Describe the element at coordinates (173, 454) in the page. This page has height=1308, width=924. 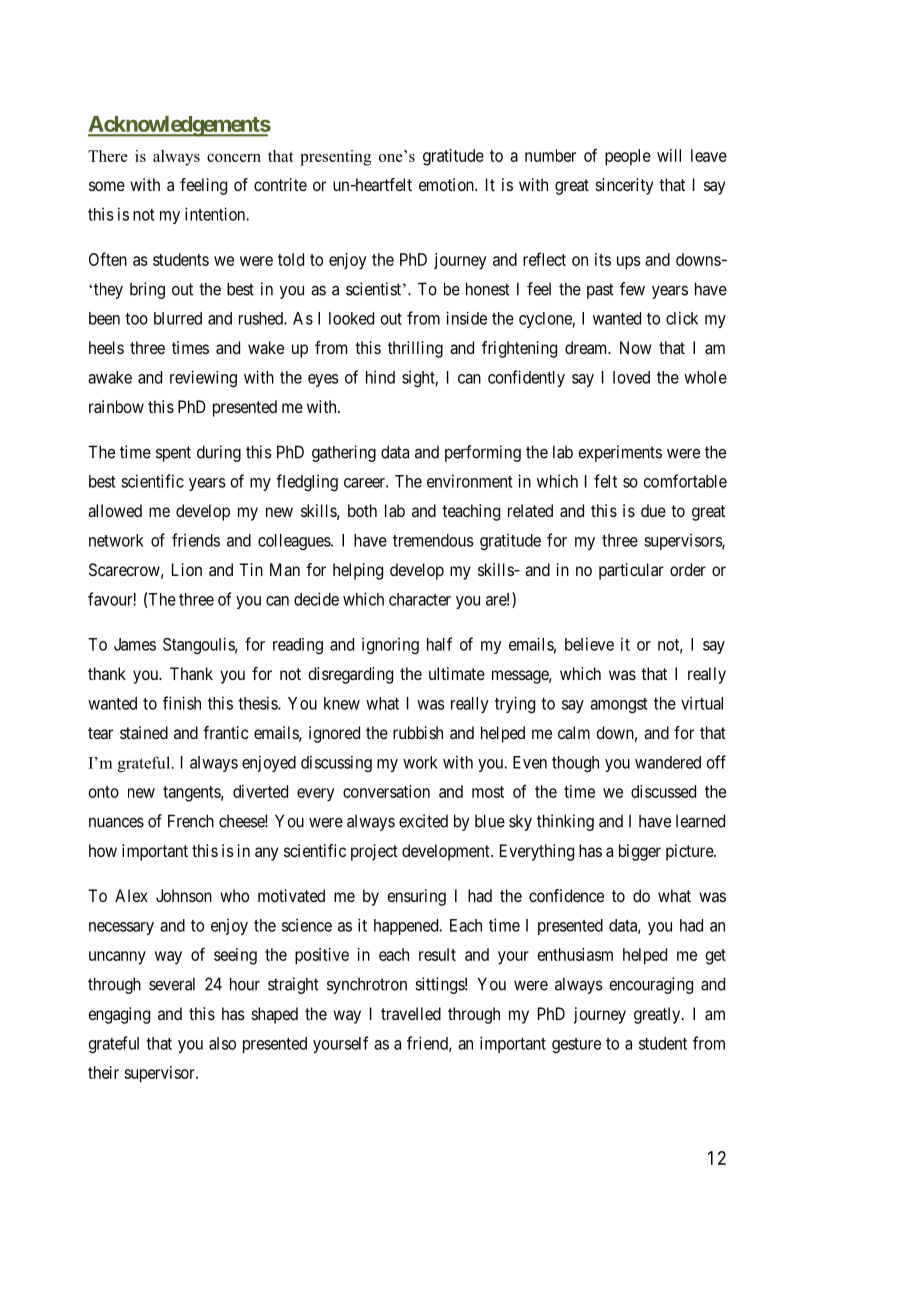
I see `spent` at that location.
